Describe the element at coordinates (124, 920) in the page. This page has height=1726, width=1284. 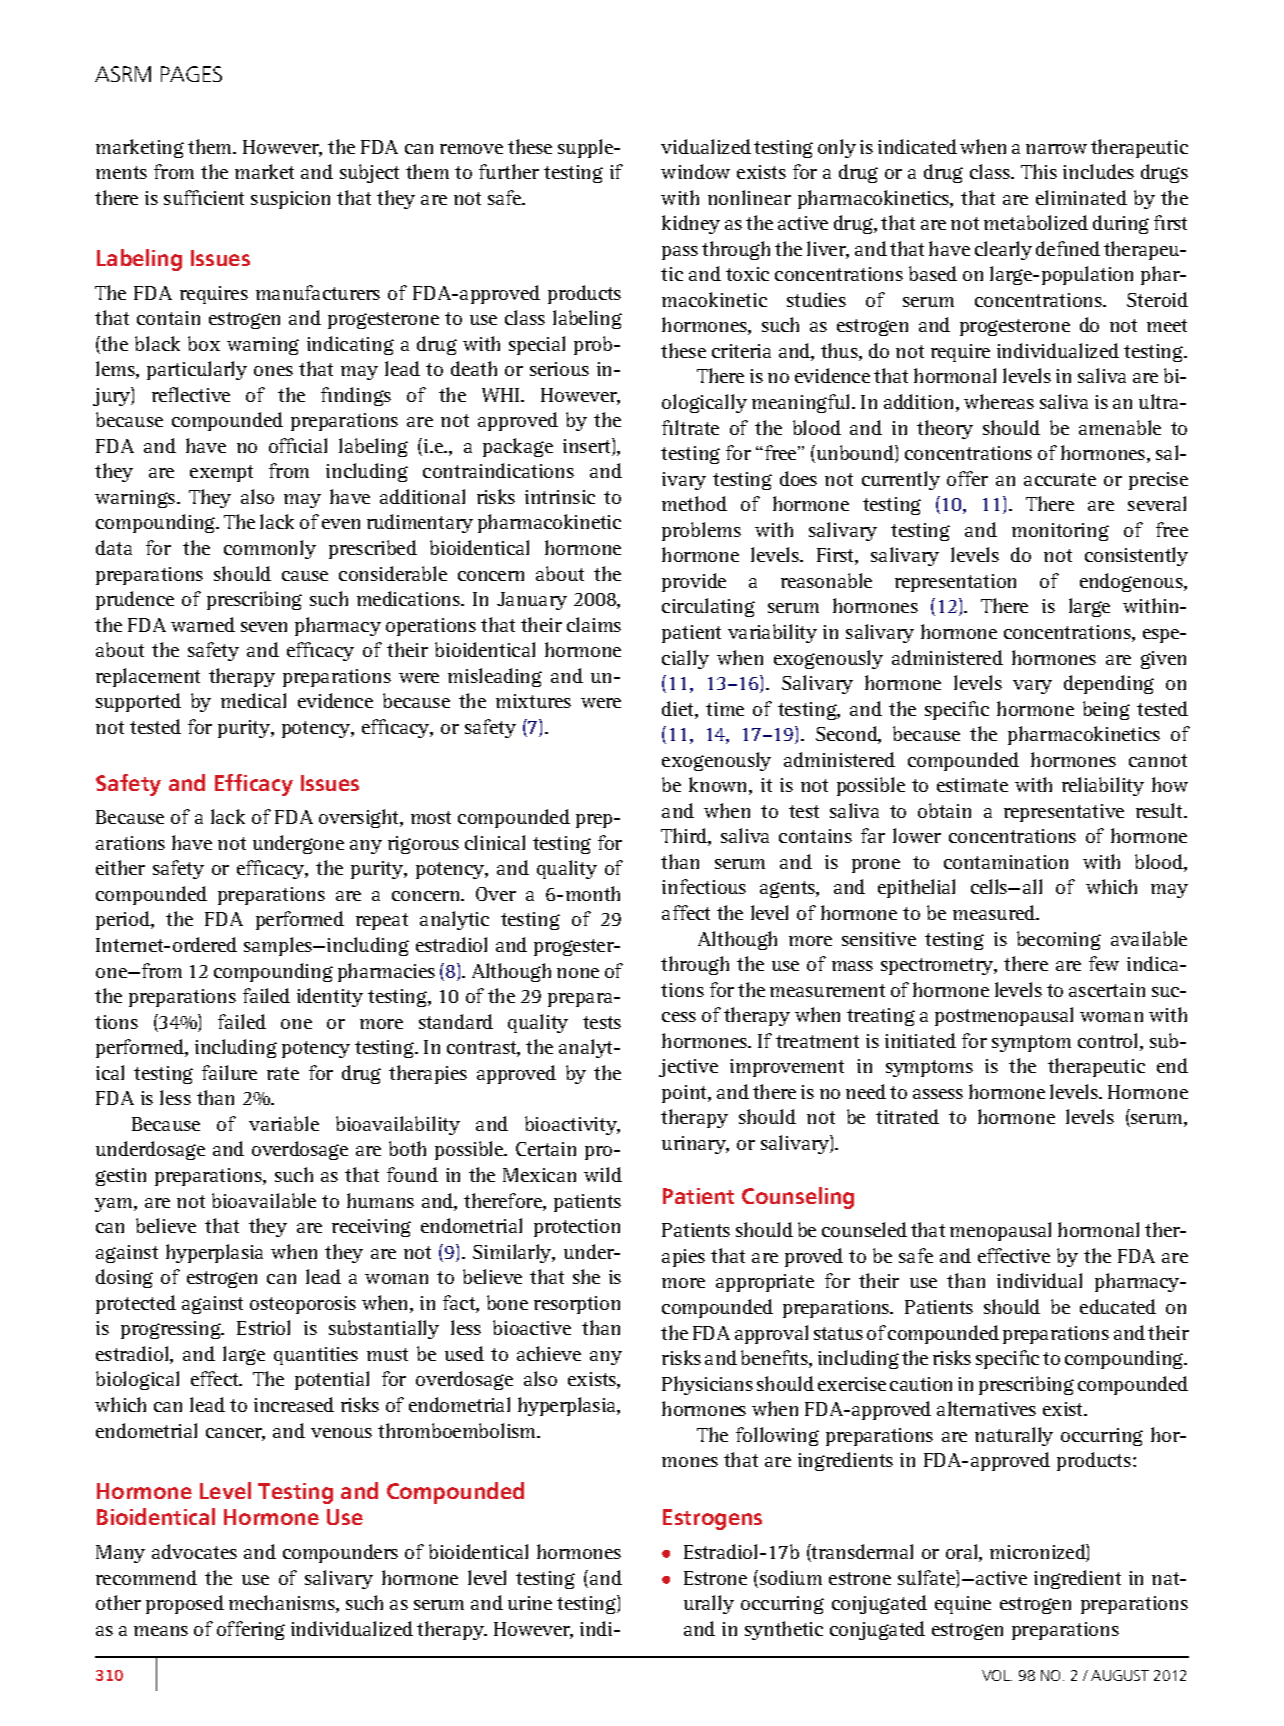
I see `period` at that location.
